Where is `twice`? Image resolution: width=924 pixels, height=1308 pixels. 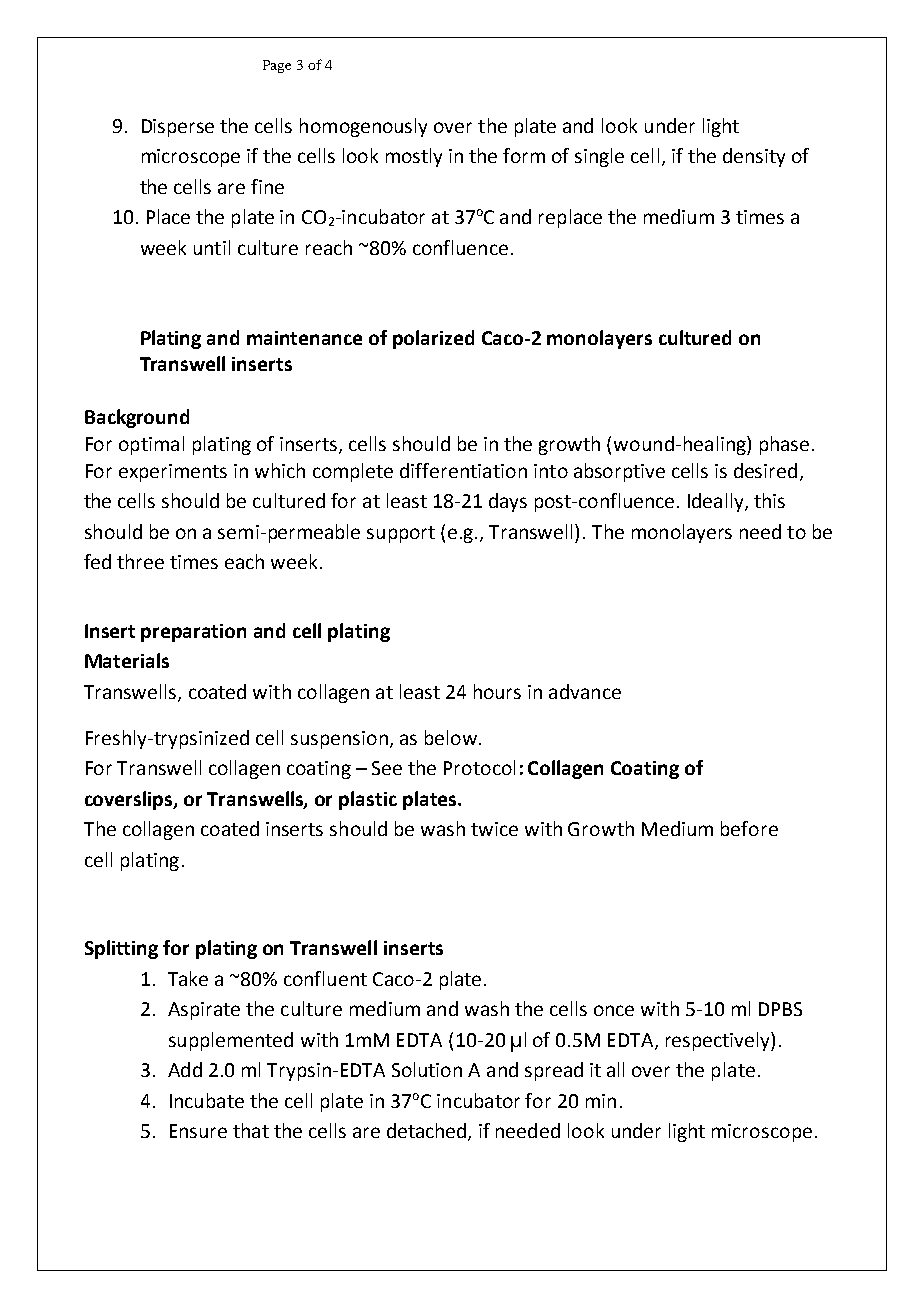
twice is located at coordinates (494, 829).
